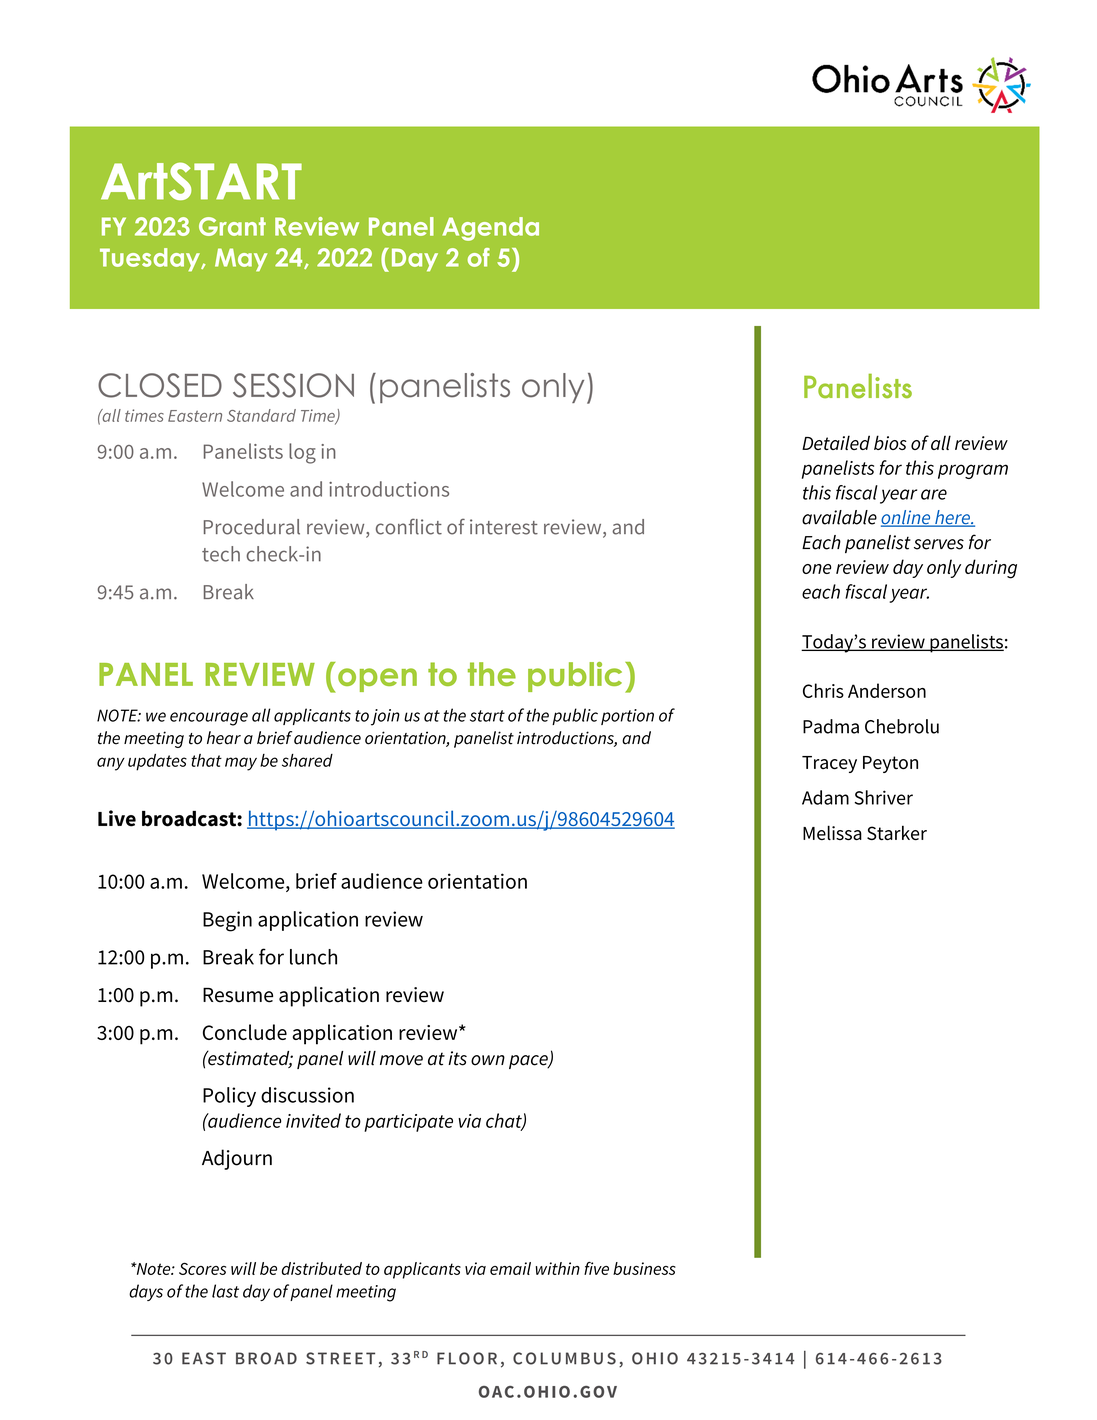  Describe the element at coordinates (832, 832) in the screenshot. I see `Melissa` at that location.
